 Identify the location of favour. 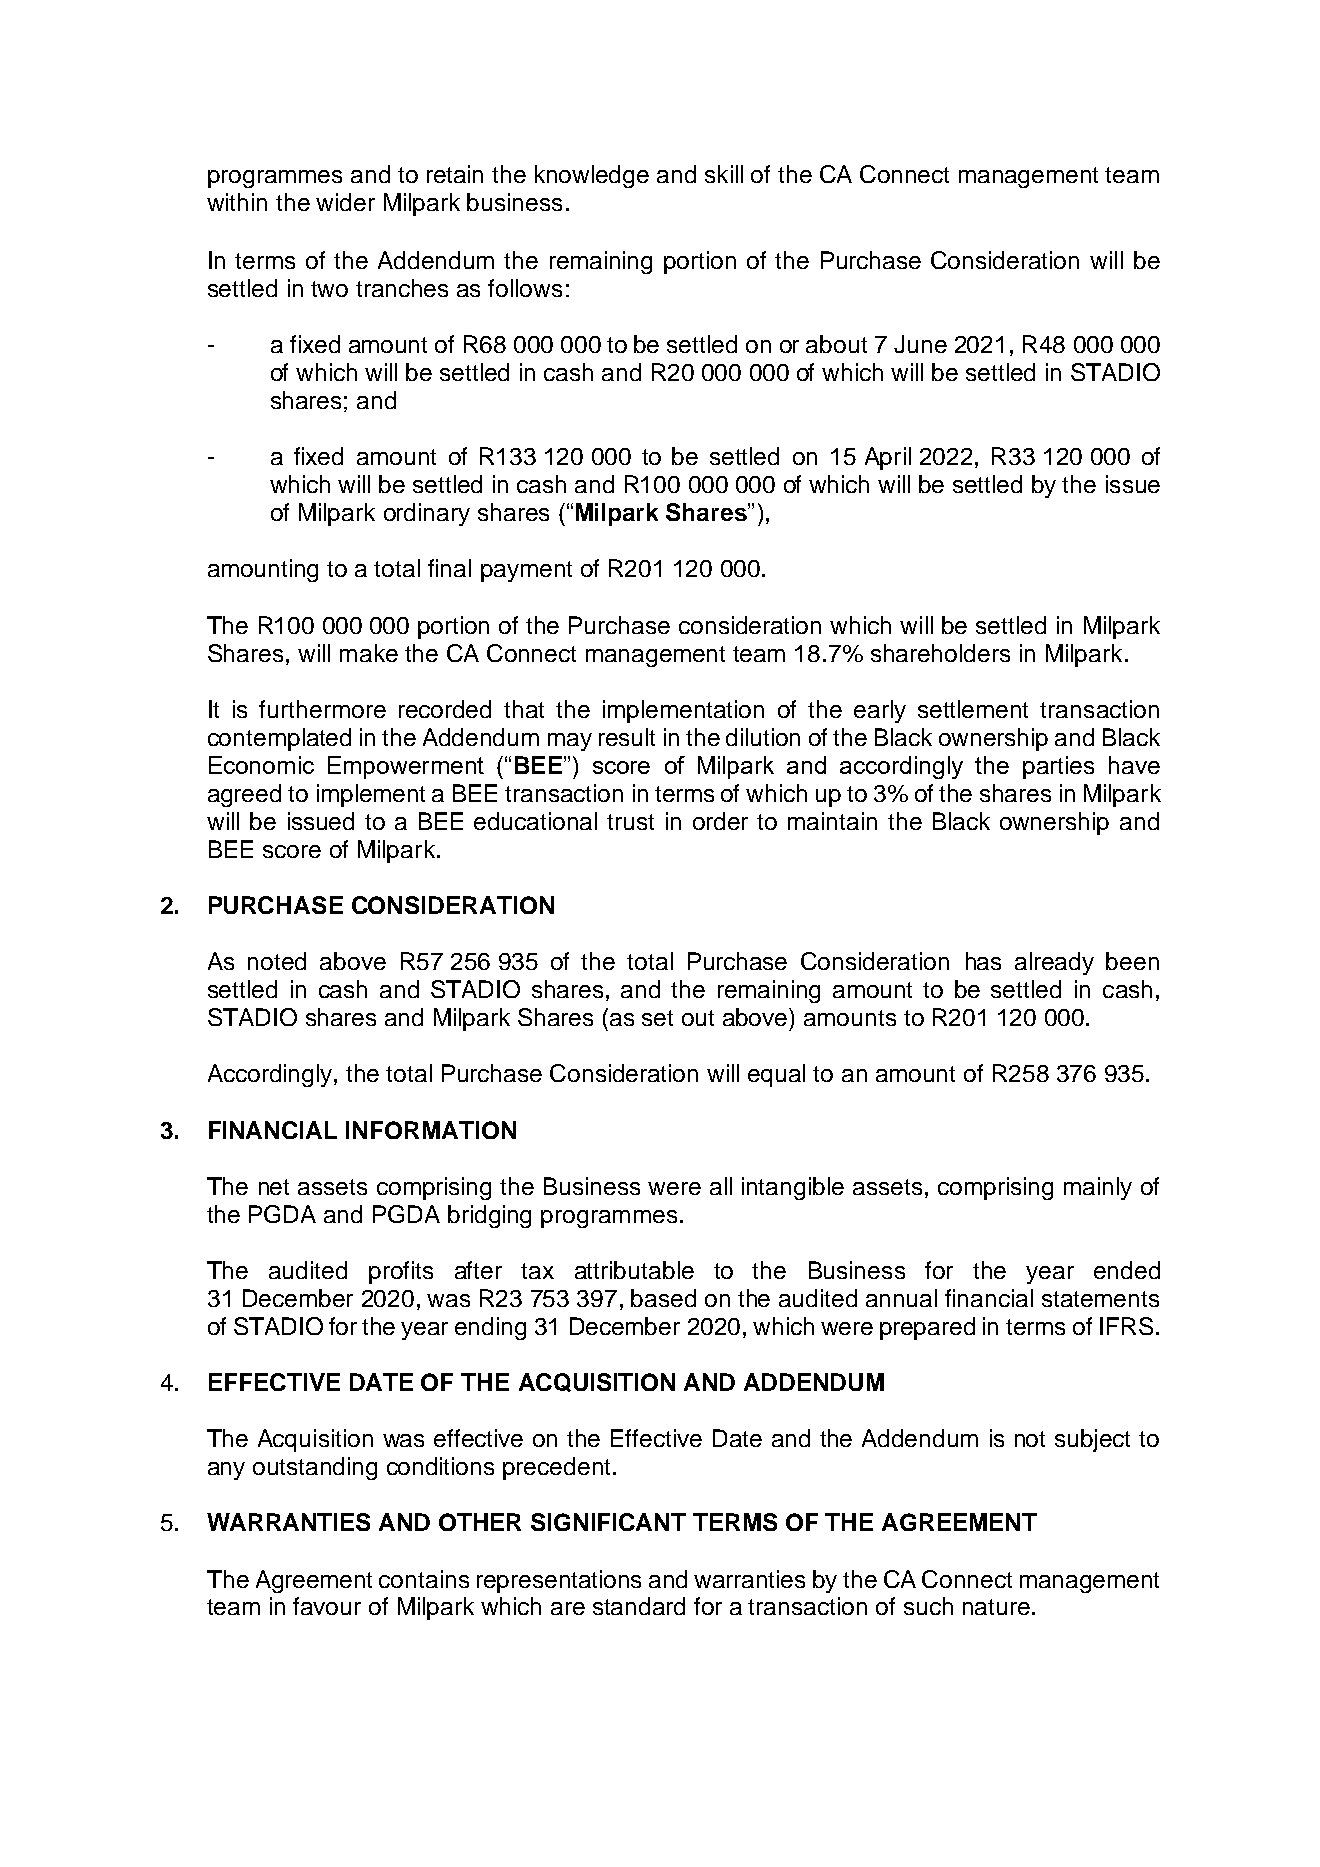
(327, 1606).
